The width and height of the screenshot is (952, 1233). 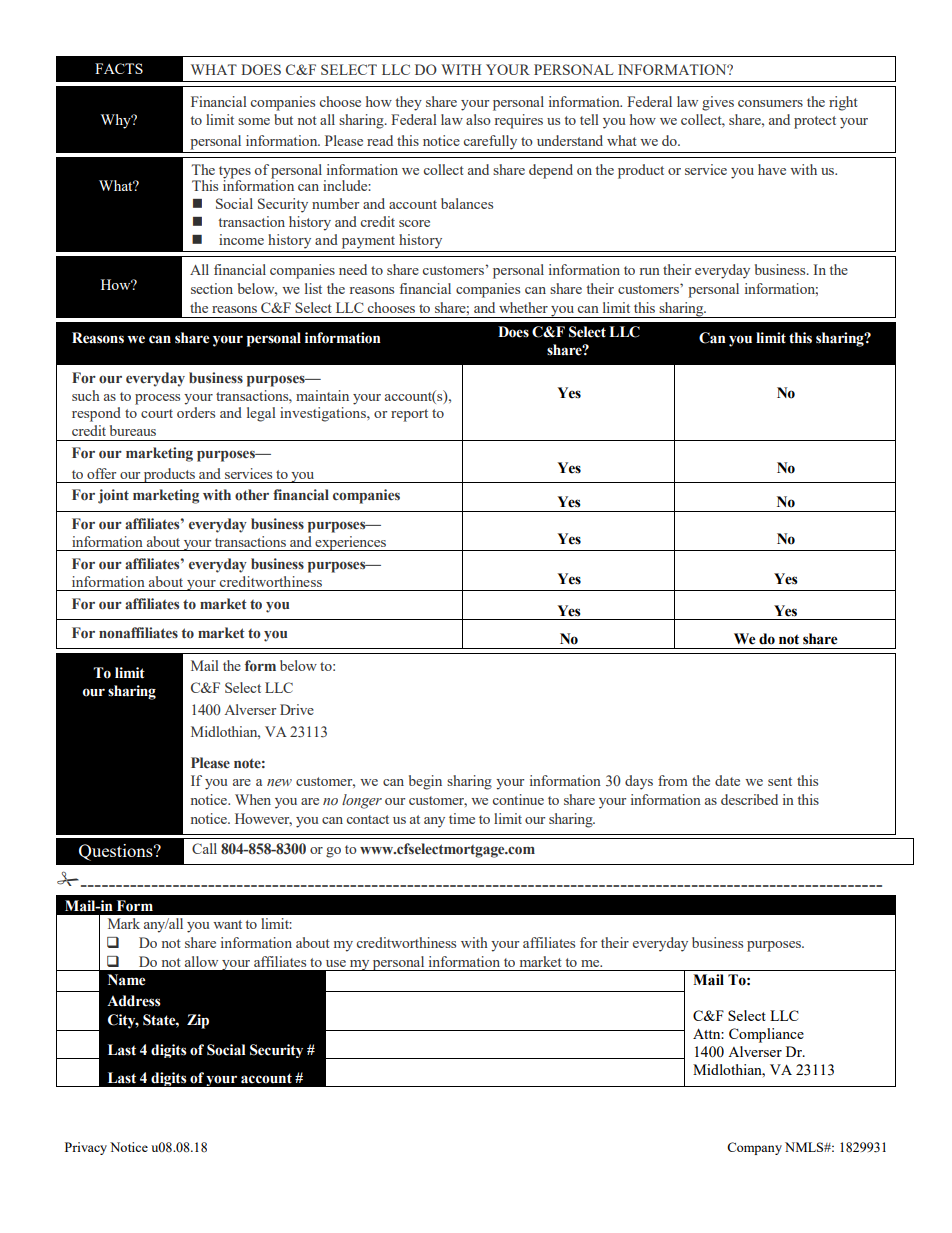 I want to click on use, so click(x=336, y=963).
